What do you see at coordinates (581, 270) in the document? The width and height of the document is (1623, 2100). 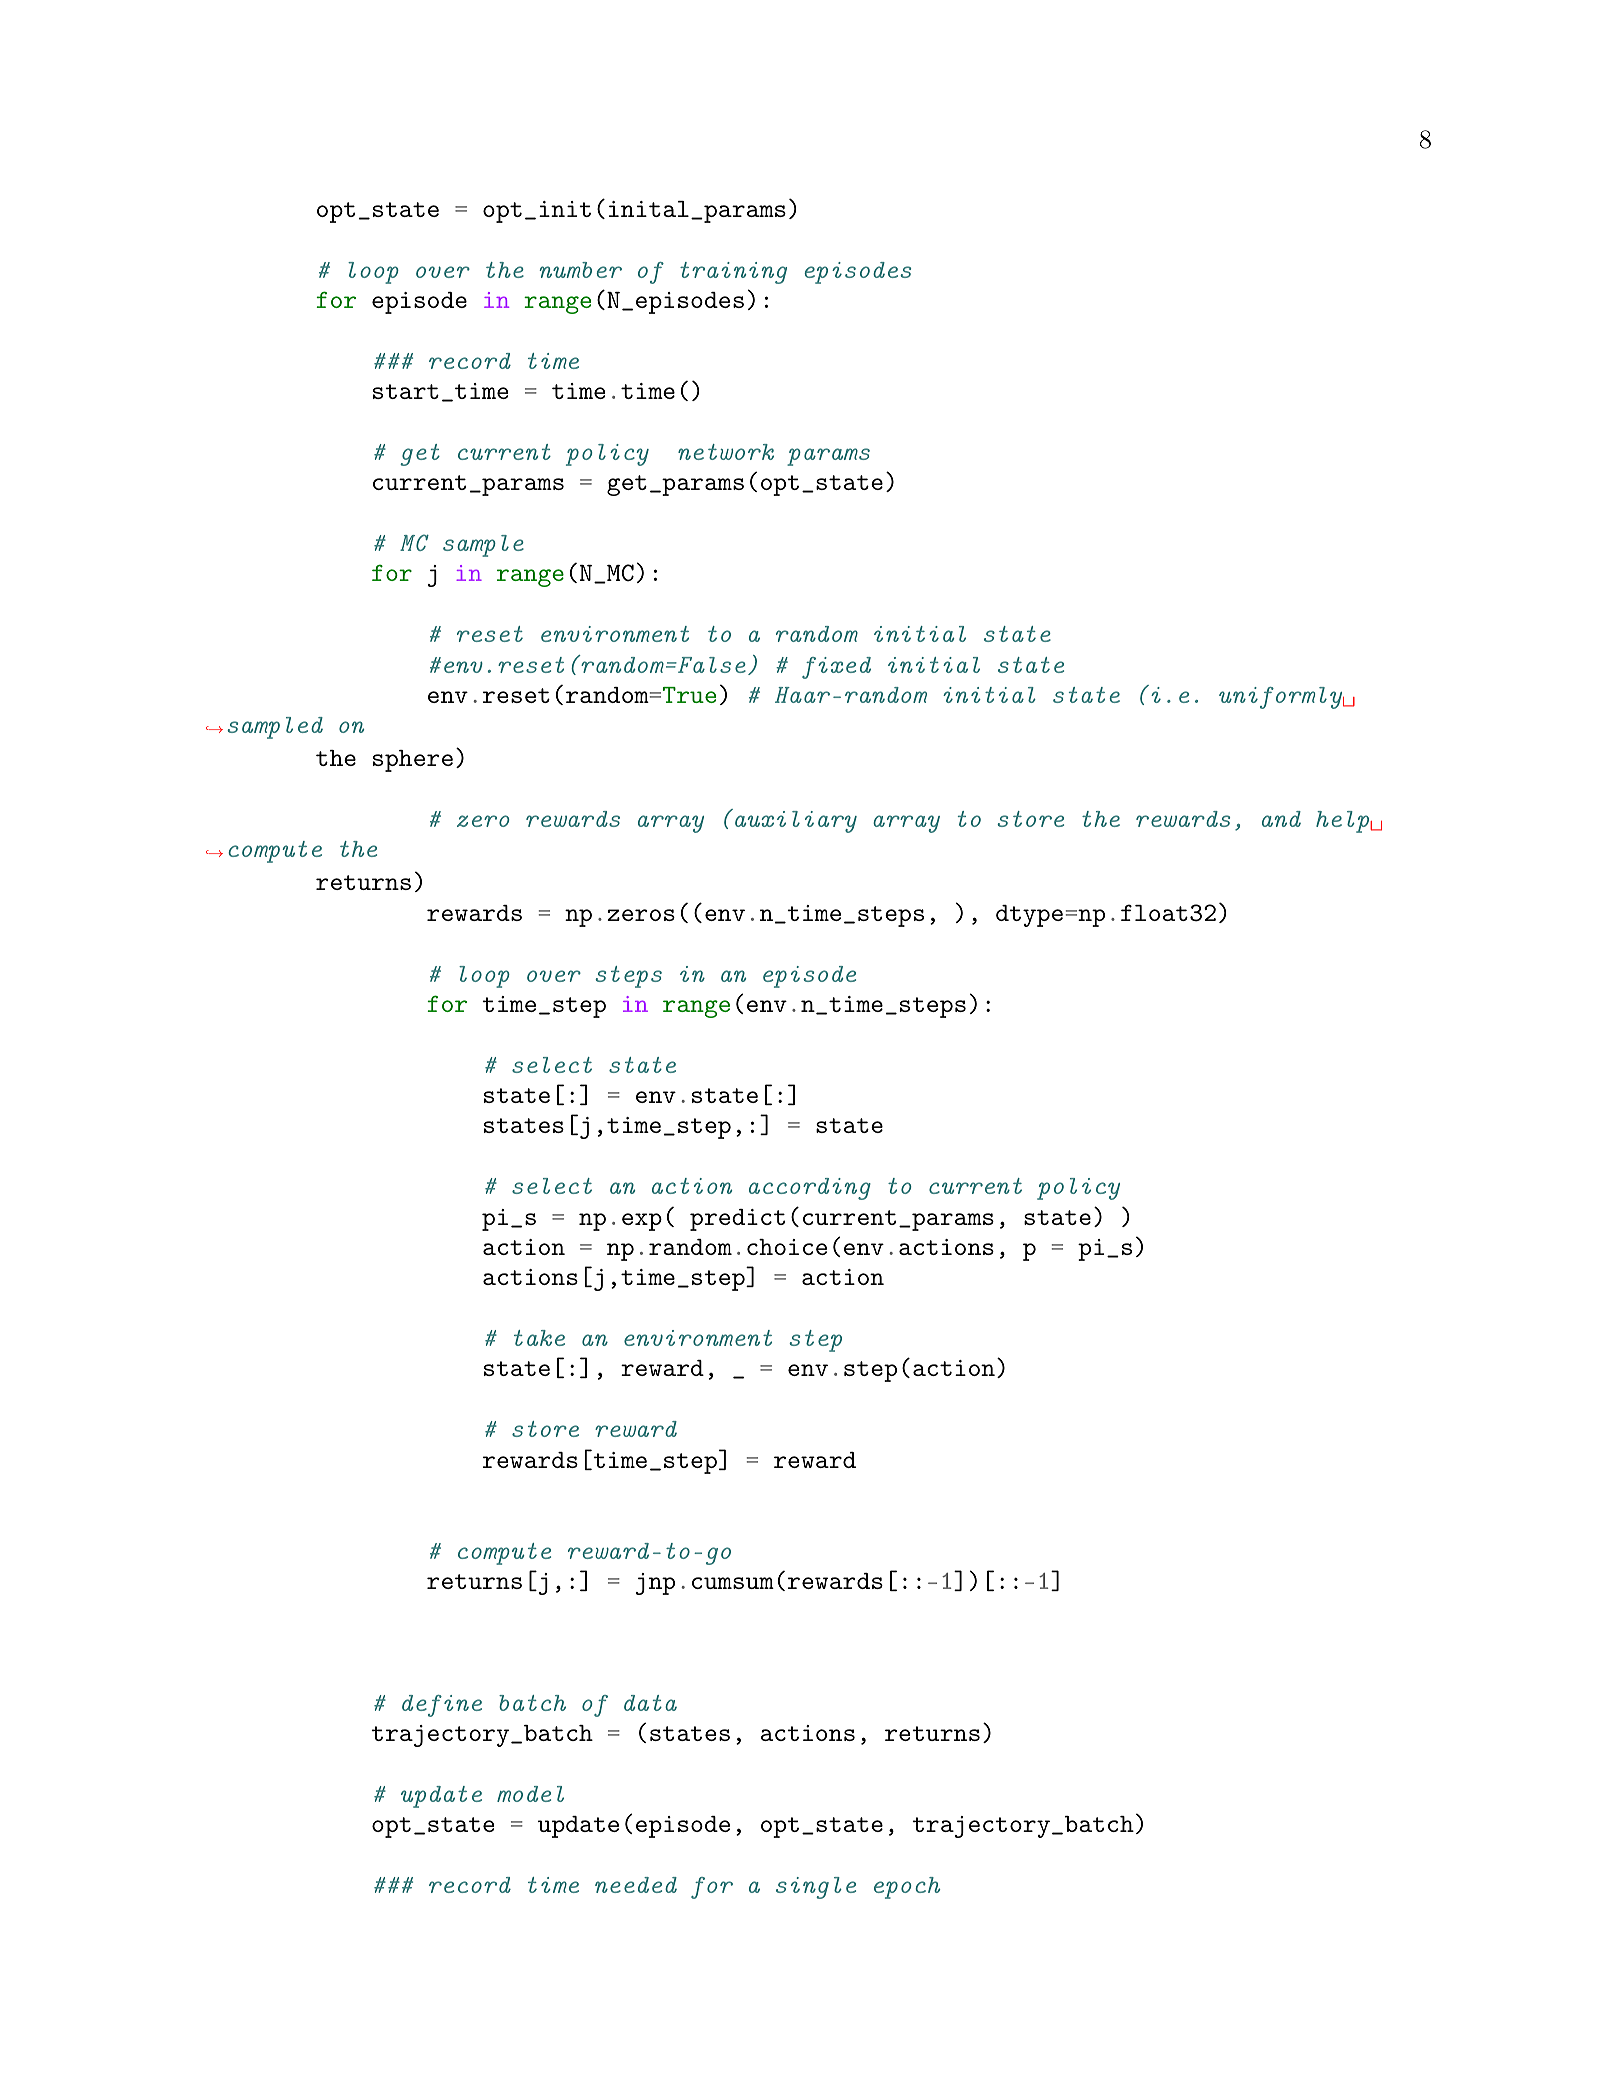 I see `number` at bounding box center [581, 270].
